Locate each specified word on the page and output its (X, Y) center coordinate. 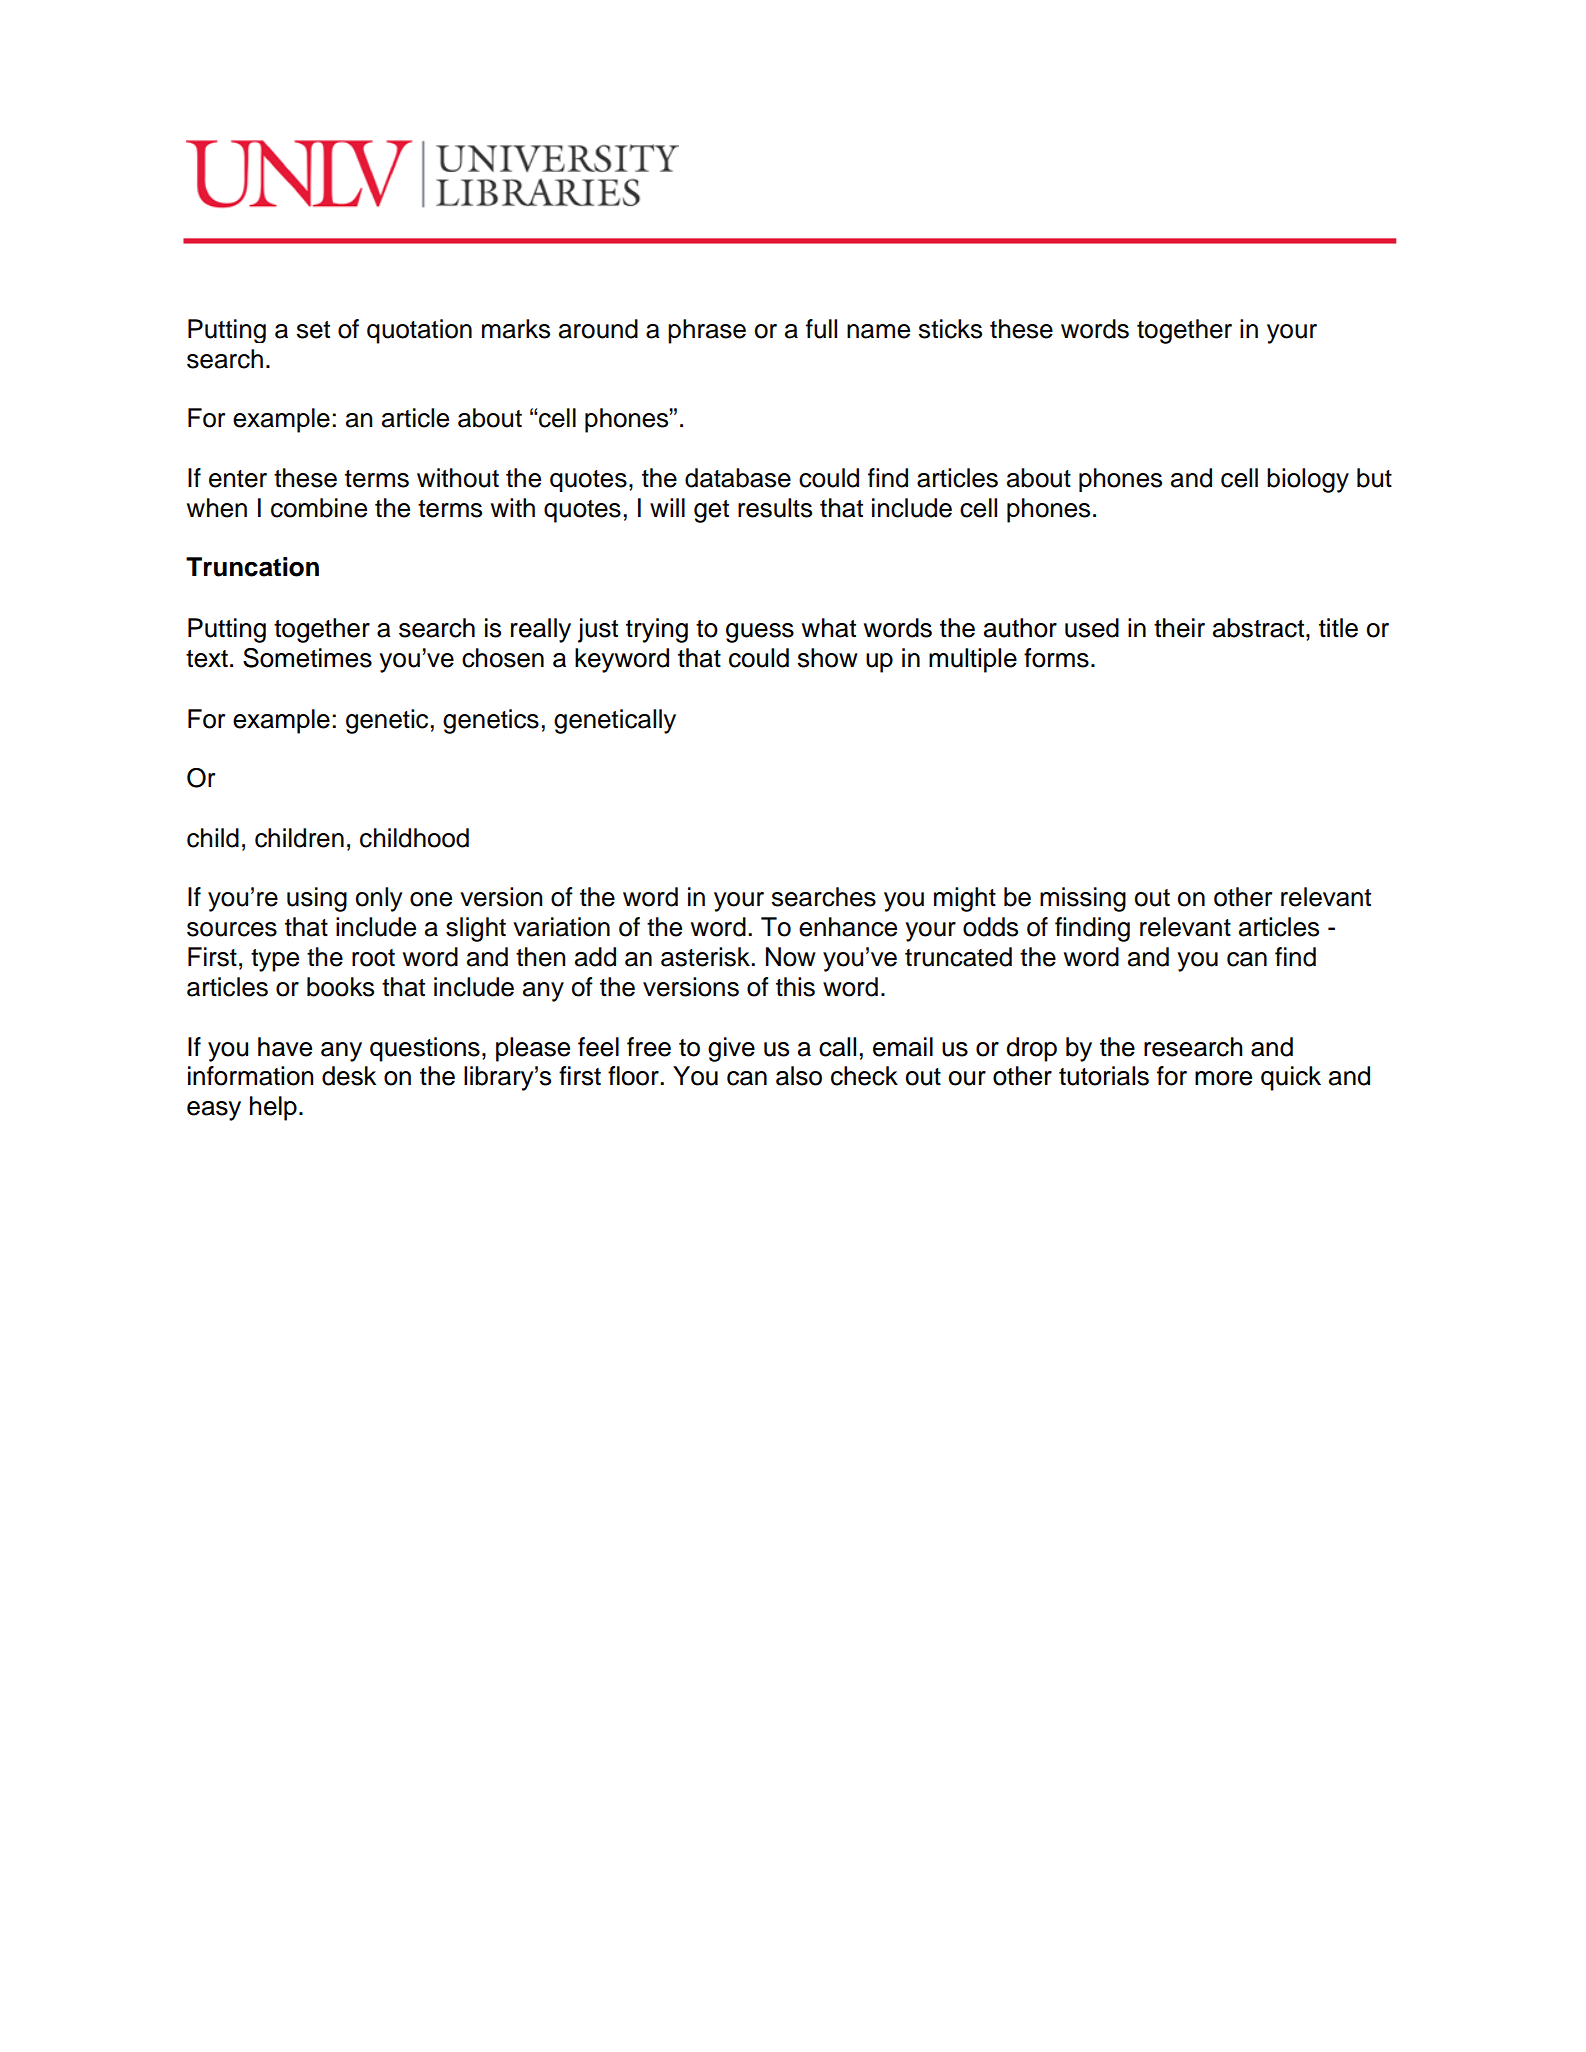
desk (349, 1076)
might (965, 899)
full (821, 329)
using (317, 899)
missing (1083, 899)
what (829, 628)
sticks (950, 329)
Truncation (252, 567)
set (313, 330)
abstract (1260, 628)
